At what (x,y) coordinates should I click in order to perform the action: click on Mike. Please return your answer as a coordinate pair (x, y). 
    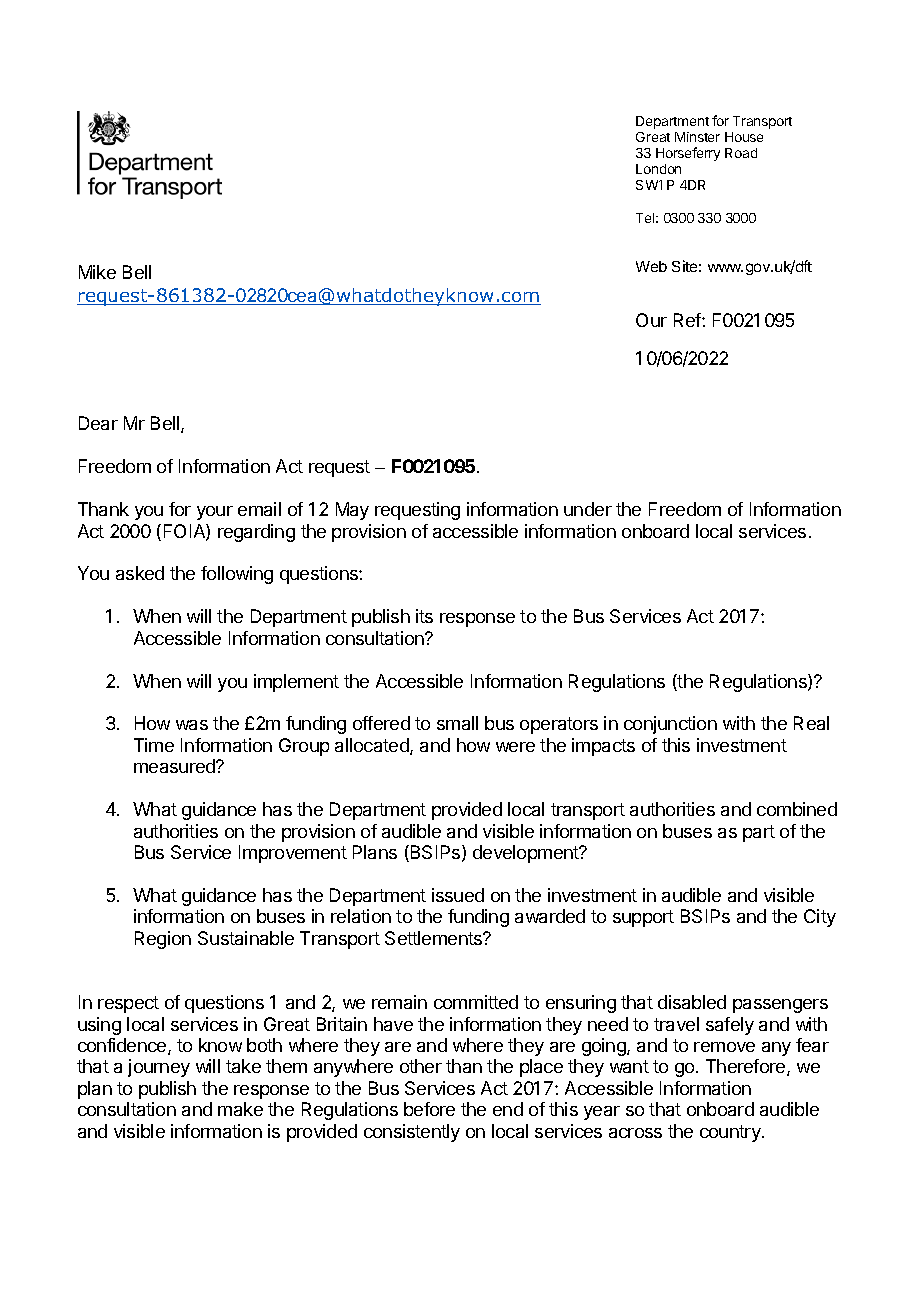
    Looking at the image, I should click on (97, 272).
